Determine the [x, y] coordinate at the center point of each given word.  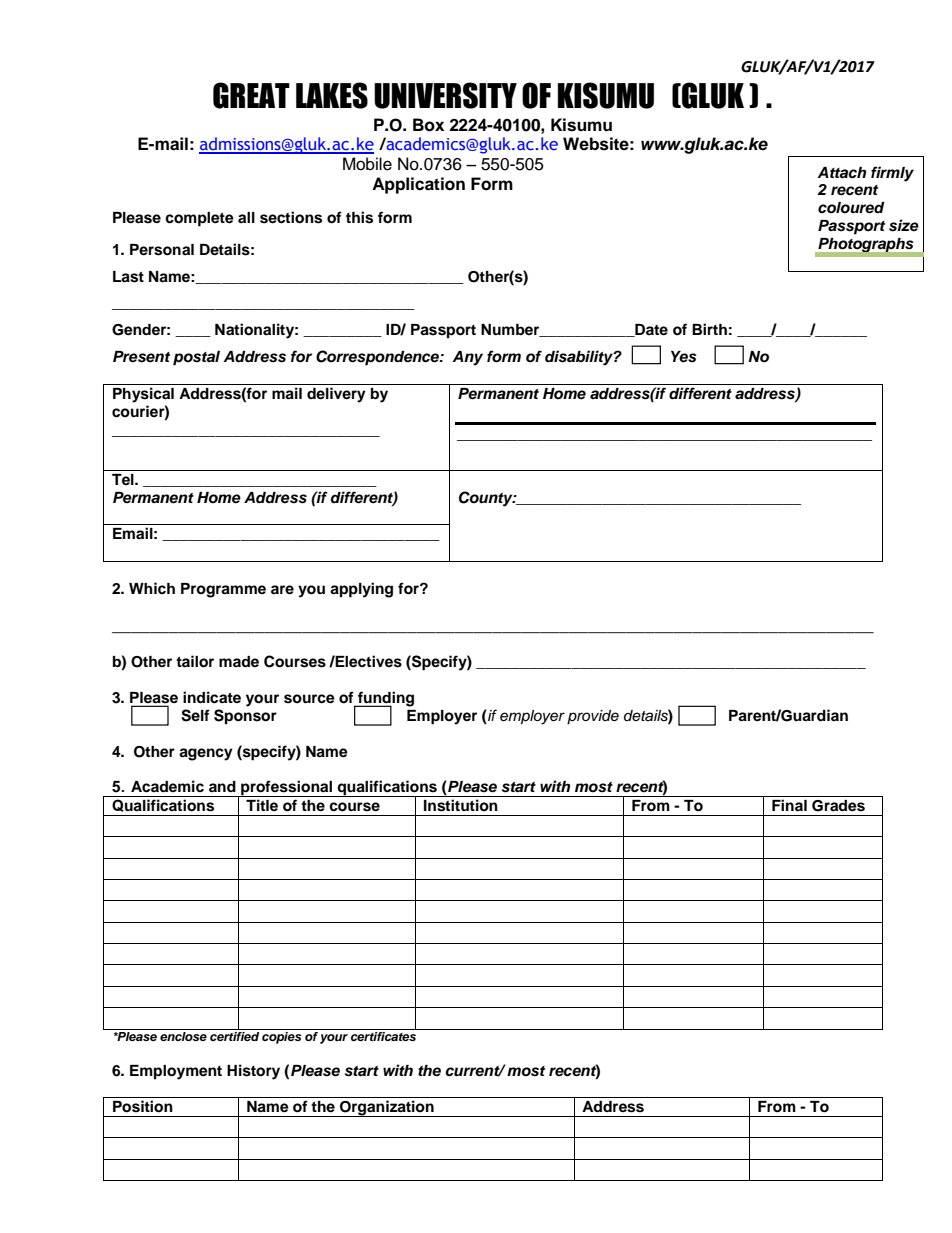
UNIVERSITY [445, 95]
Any [467, 358]
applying [361, 590]
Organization [387, 1108]
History [253, 1072]
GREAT [251, 95]
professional [287, 788]
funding [385, 700]
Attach [841, 173]
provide [593, 717]
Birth [709, 329]
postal [196, 358]
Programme [223, 590]
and [222, 786]
